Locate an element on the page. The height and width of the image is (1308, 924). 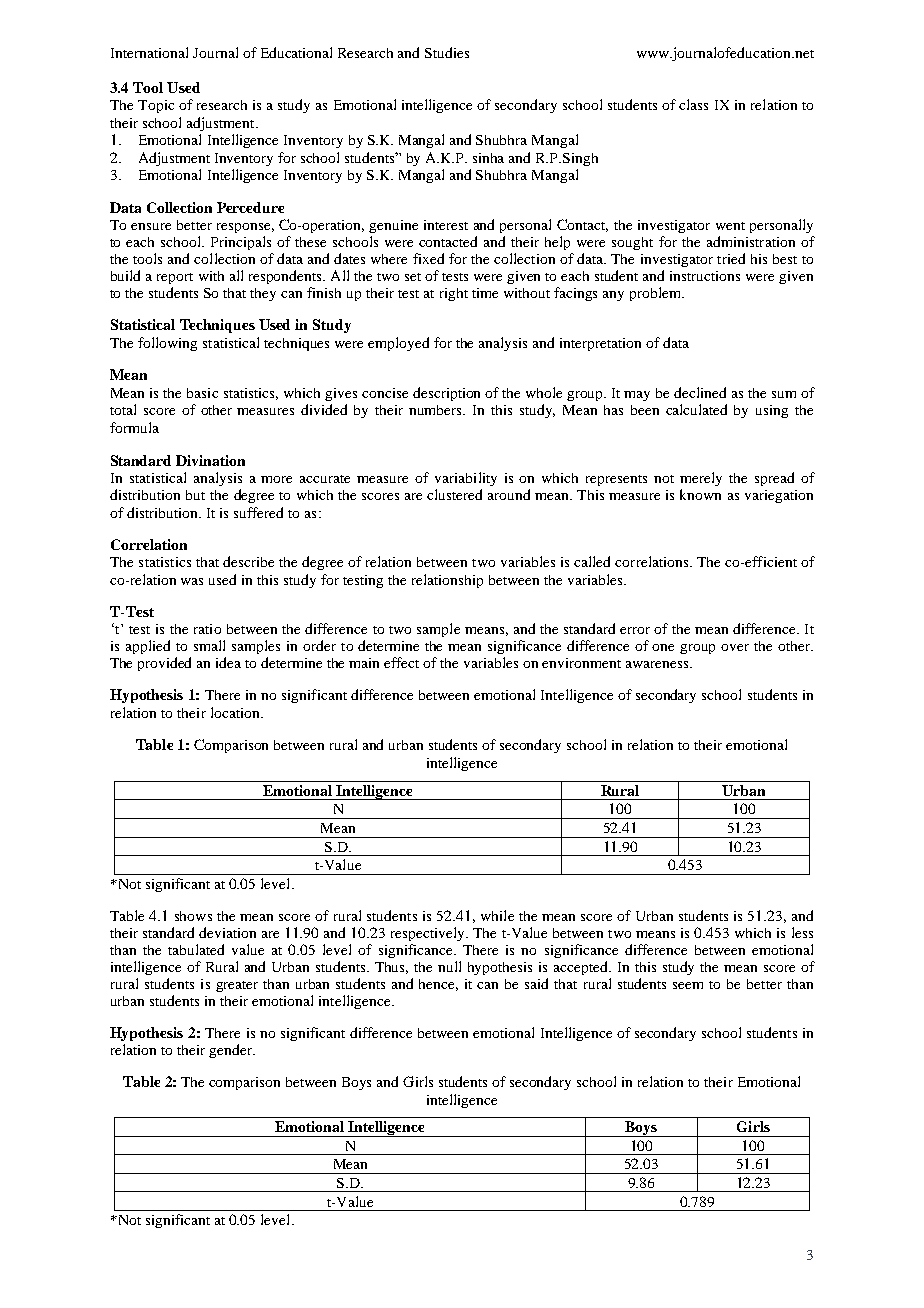
class is located at coordinates (693, 104).
